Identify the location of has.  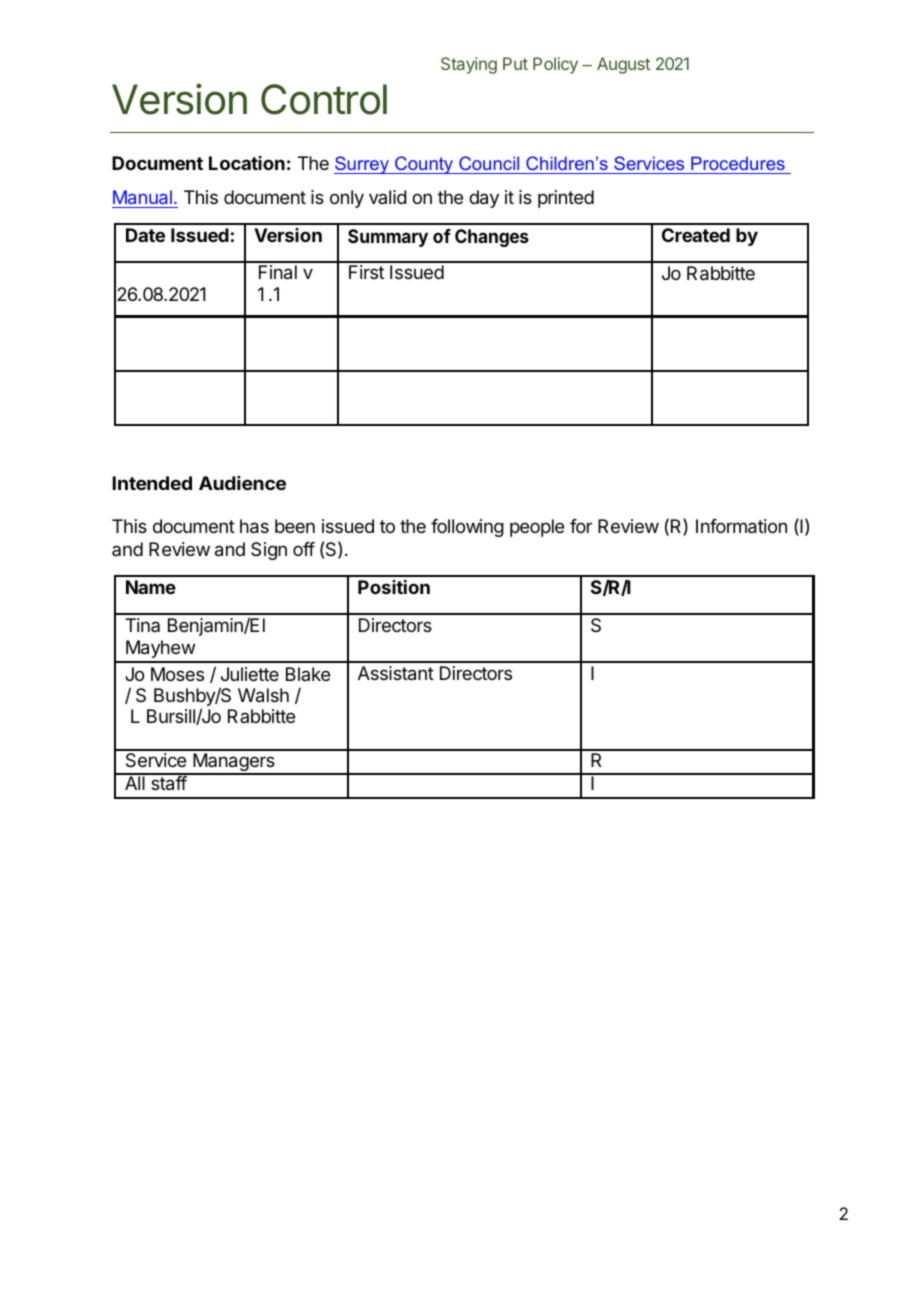
(254, 526).
